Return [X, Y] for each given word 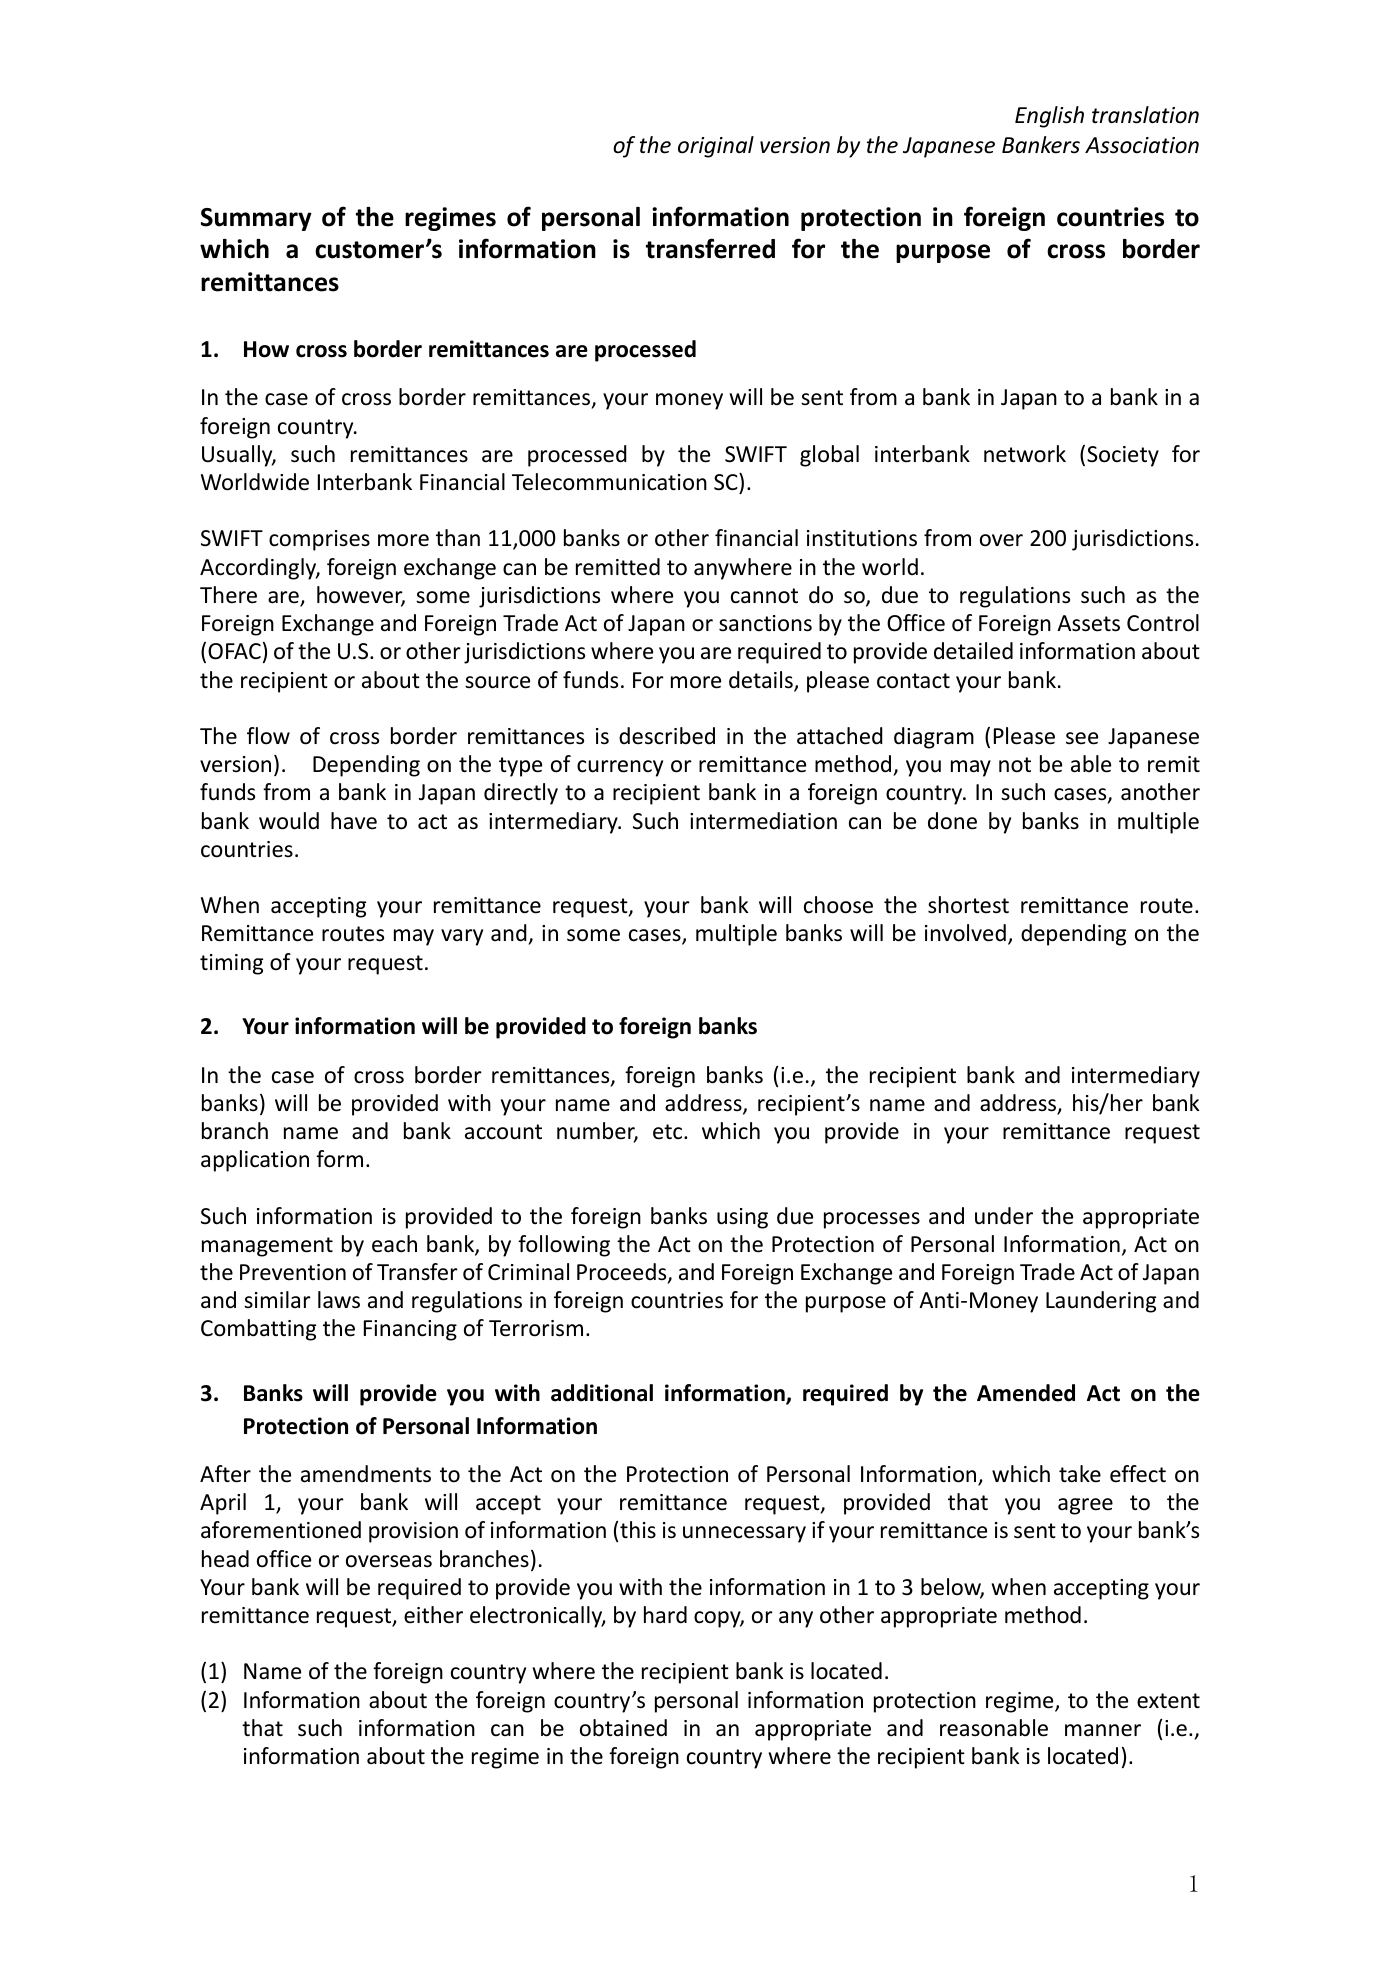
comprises [319, 540]
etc [669, 1132]
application [255, 1161]
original [716, 147]
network [1025, 454]
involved [965, 933]
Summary [256, 219]
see [1082, 738]
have [354, 821]
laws [339, 1300]
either [433, 1615]
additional [602, 1393]
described [667, 736]
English [1049, 117]
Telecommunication [609, 482]
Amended [1026, 1393]
